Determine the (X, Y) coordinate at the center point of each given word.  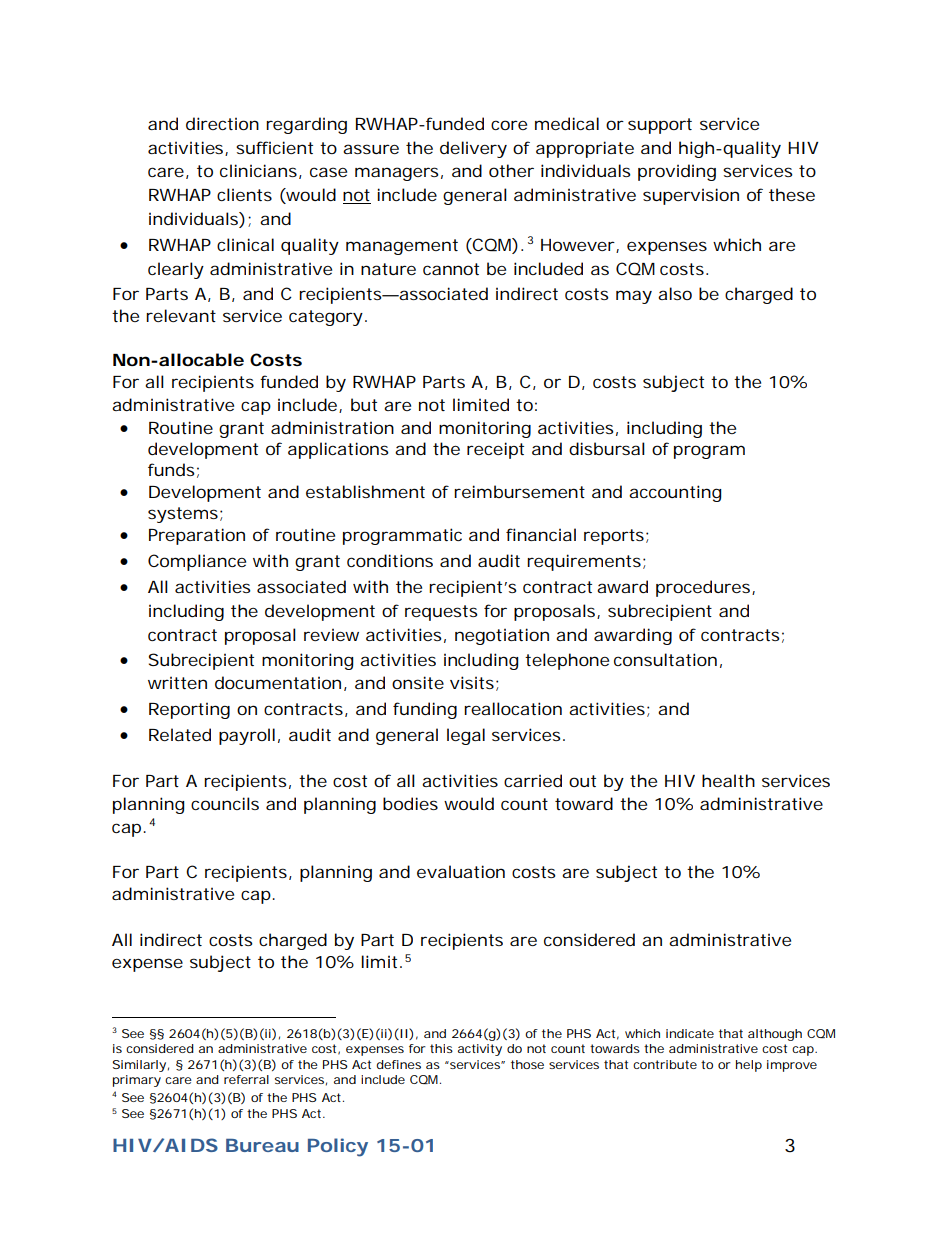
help (749, 1066)
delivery (473, 149)
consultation (665, 659)
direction (222, 123)
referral (246, 1079)
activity (480, 1050)
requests (441, 613)
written (177, 683)
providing (677, 172)
